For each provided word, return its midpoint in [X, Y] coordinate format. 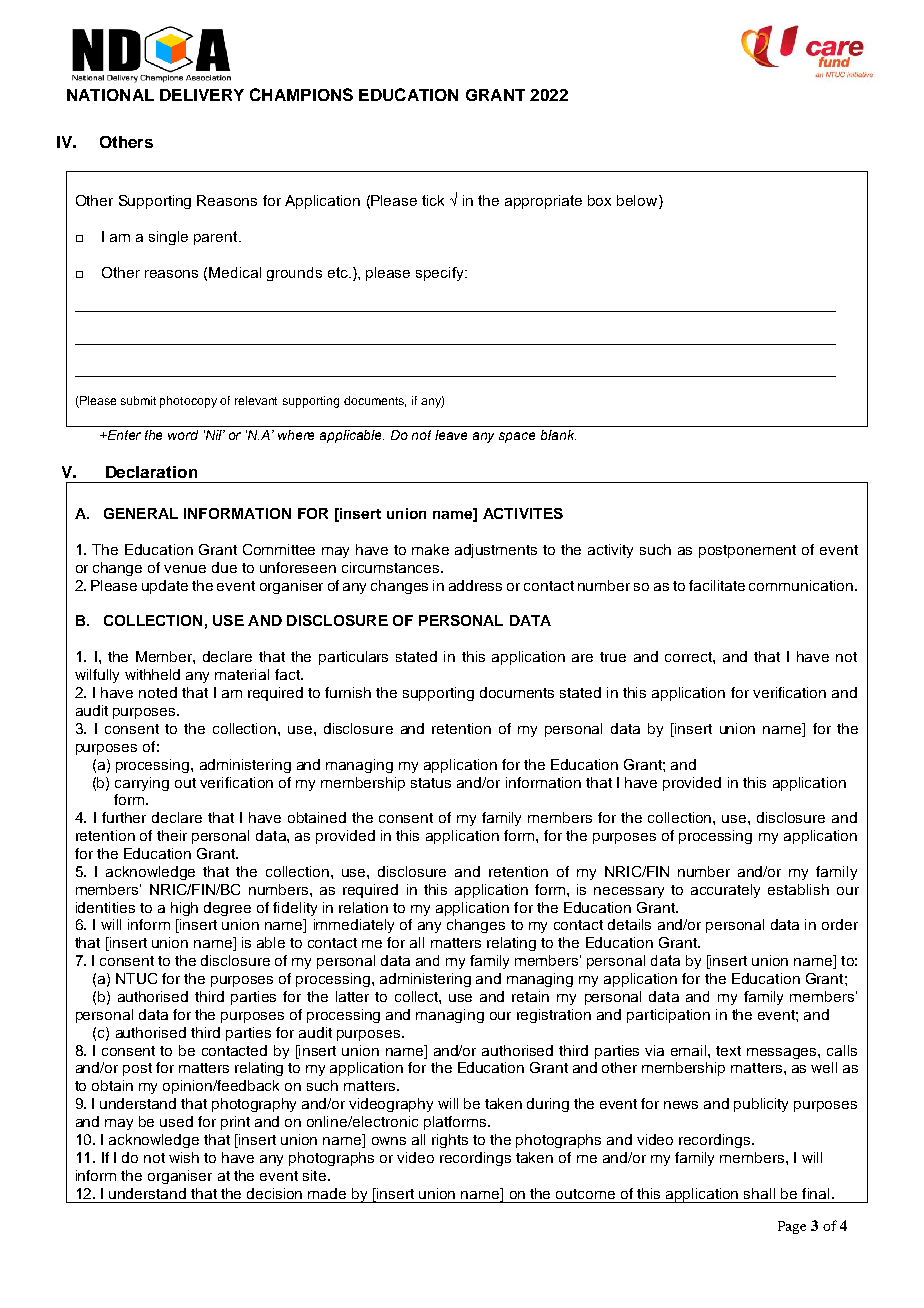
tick [433, 200]
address [475, 585]
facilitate [717, 585]
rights [450, 1141]
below [638, 202]
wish [184, 1157]
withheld [152, 674]
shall [759, 1193]
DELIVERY [202, 95]
